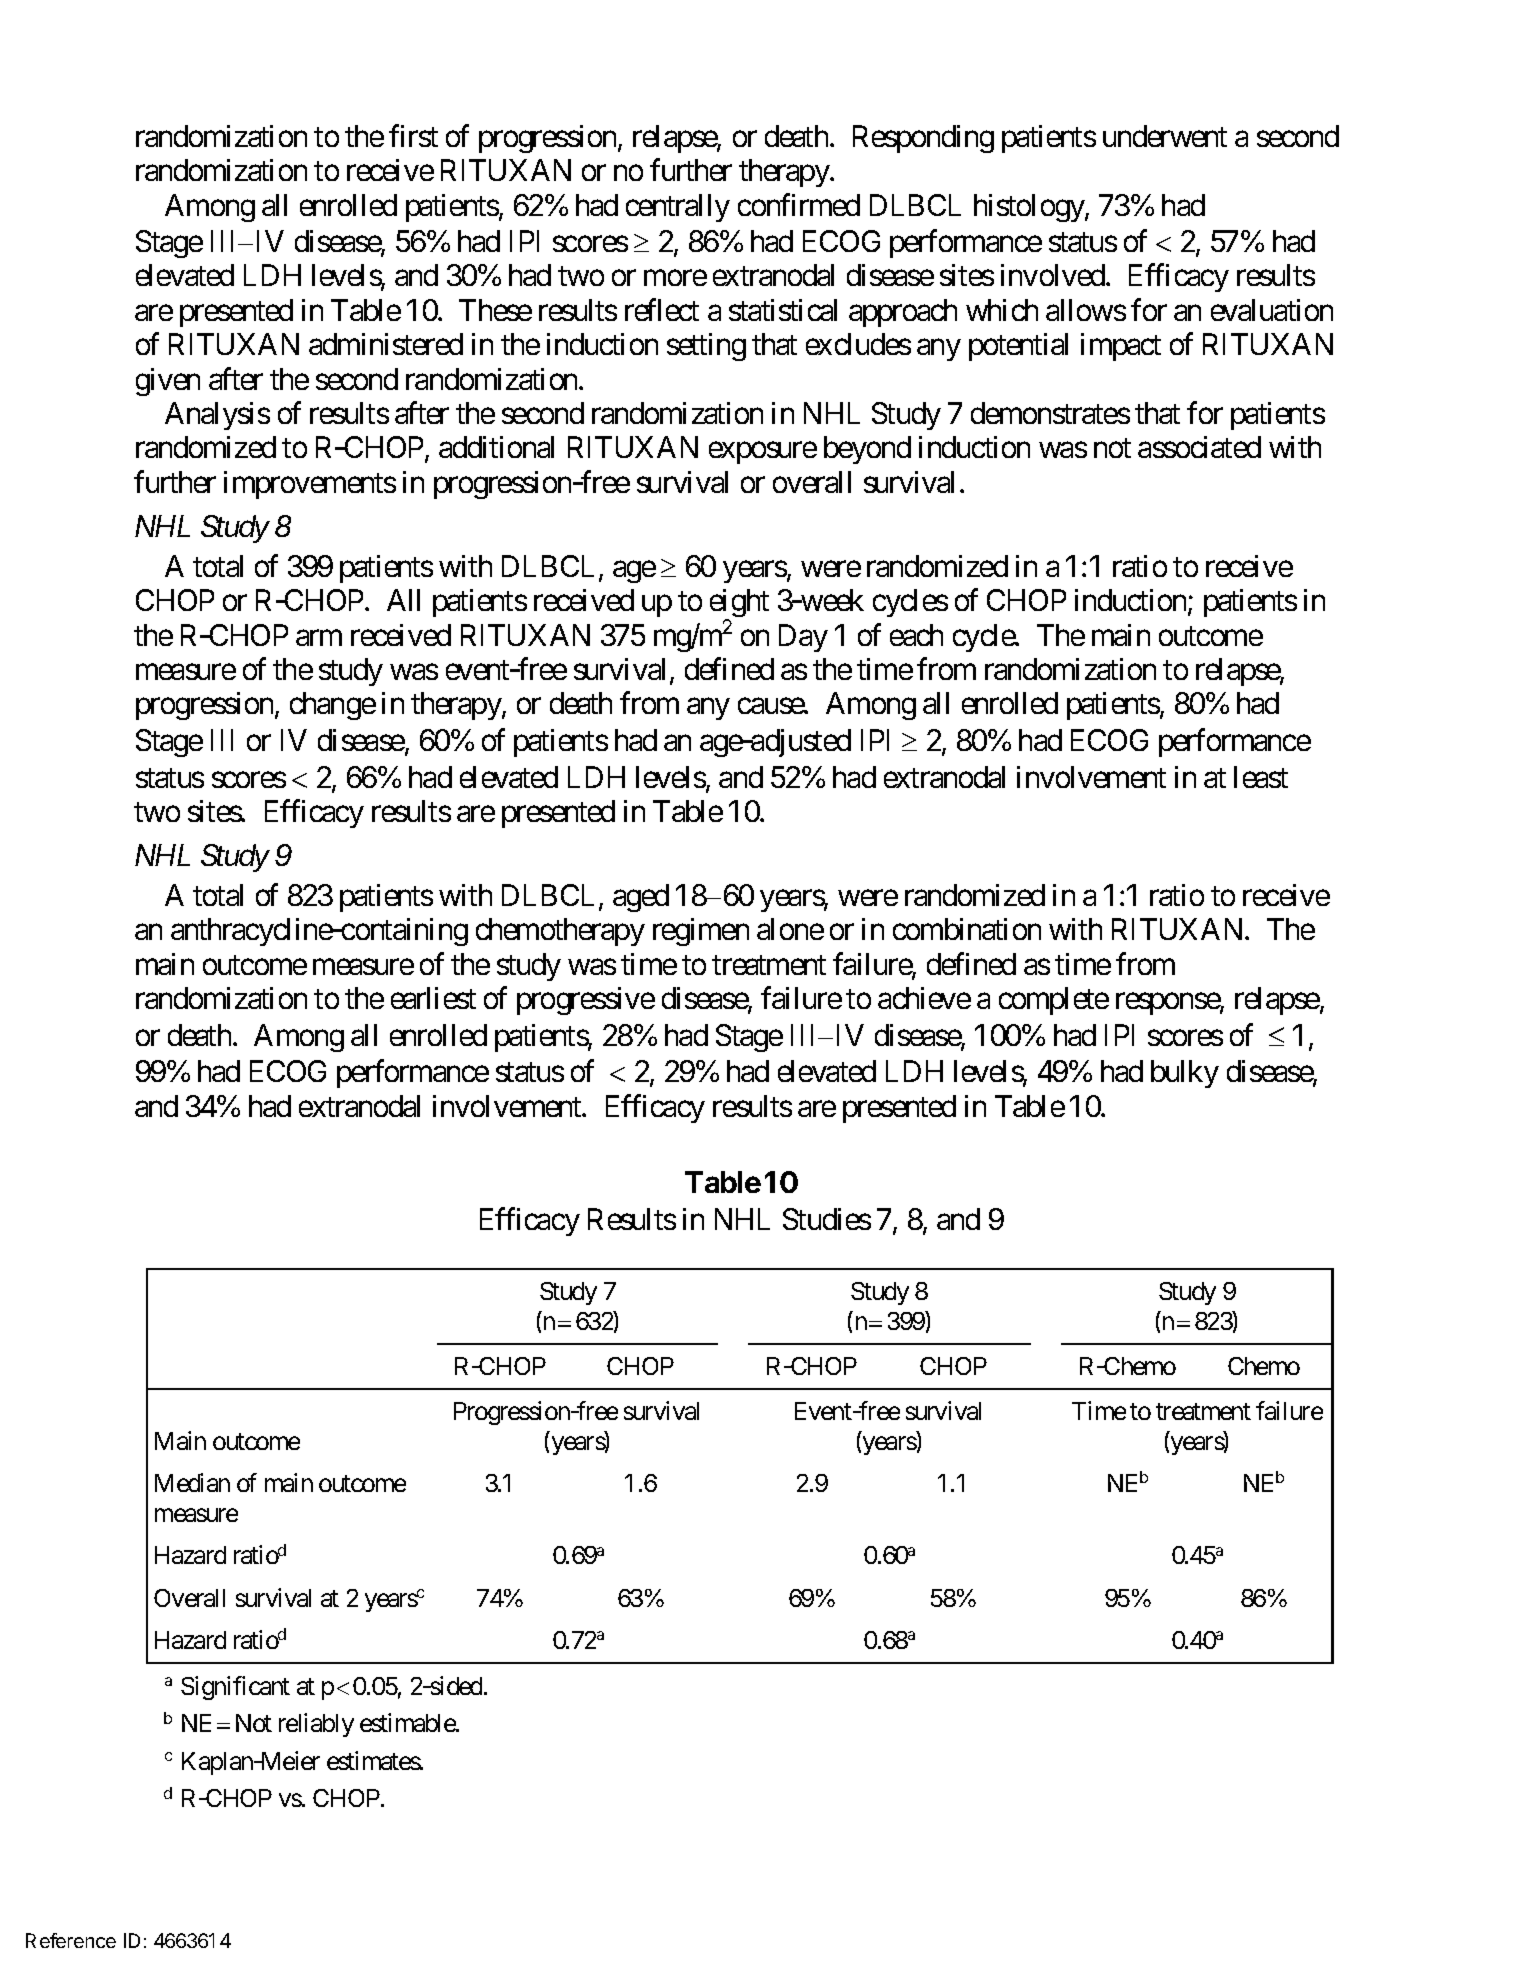 The image size is (1524, 1973). I want to click on earliest, so click(433, 998).
